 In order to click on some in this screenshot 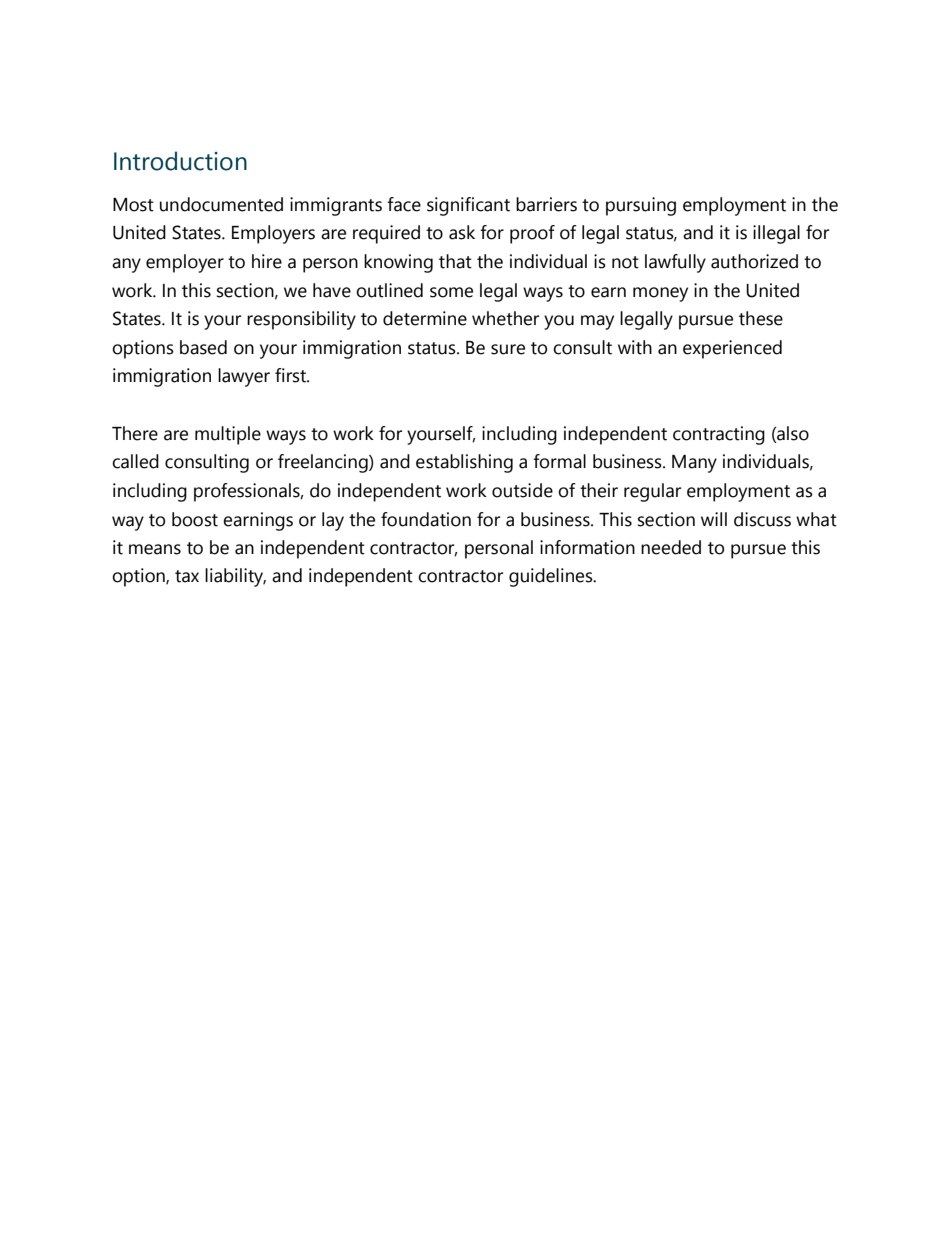, I will do `click(451, 292)`.
